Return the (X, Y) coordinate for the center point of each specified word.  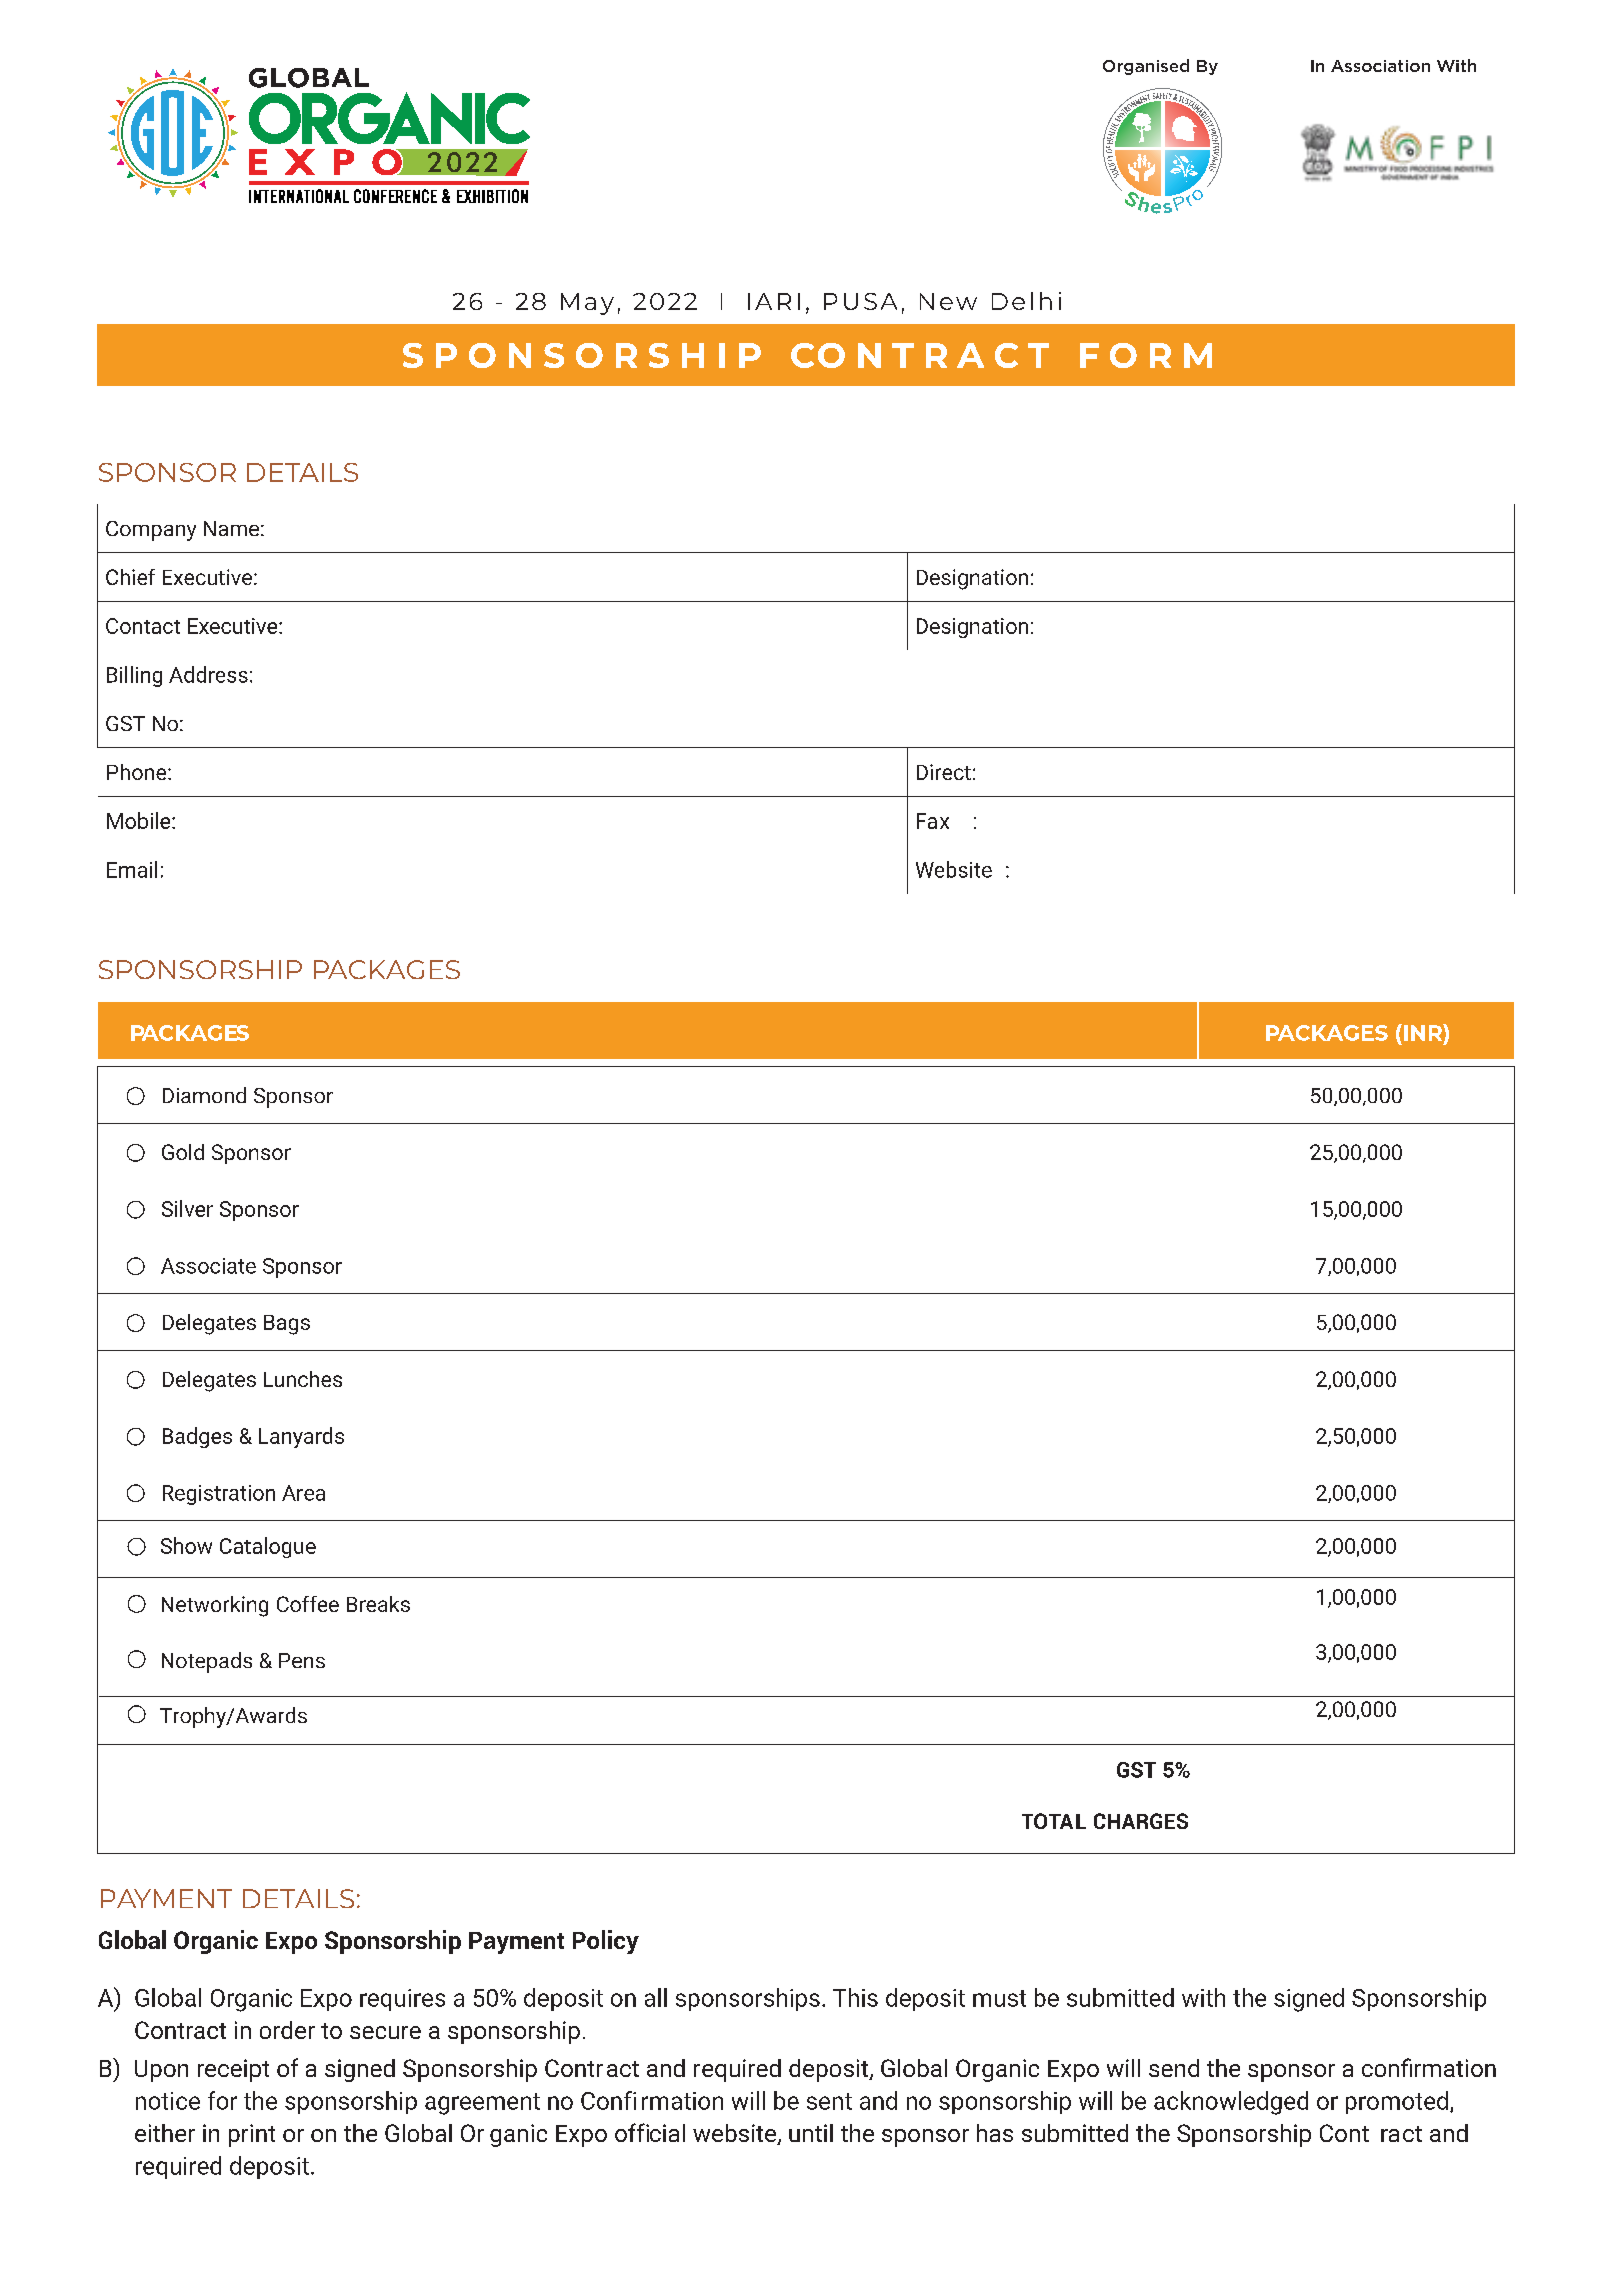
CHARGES (1141, 1821)
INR (1422, 1032)
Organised (1146, 67)
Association (1380, 66)
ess (232, 677)
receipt (233, 2070)
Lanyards (301, 1437)
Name (231, 528)
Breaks (378, 1604)
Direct (944, 772)
